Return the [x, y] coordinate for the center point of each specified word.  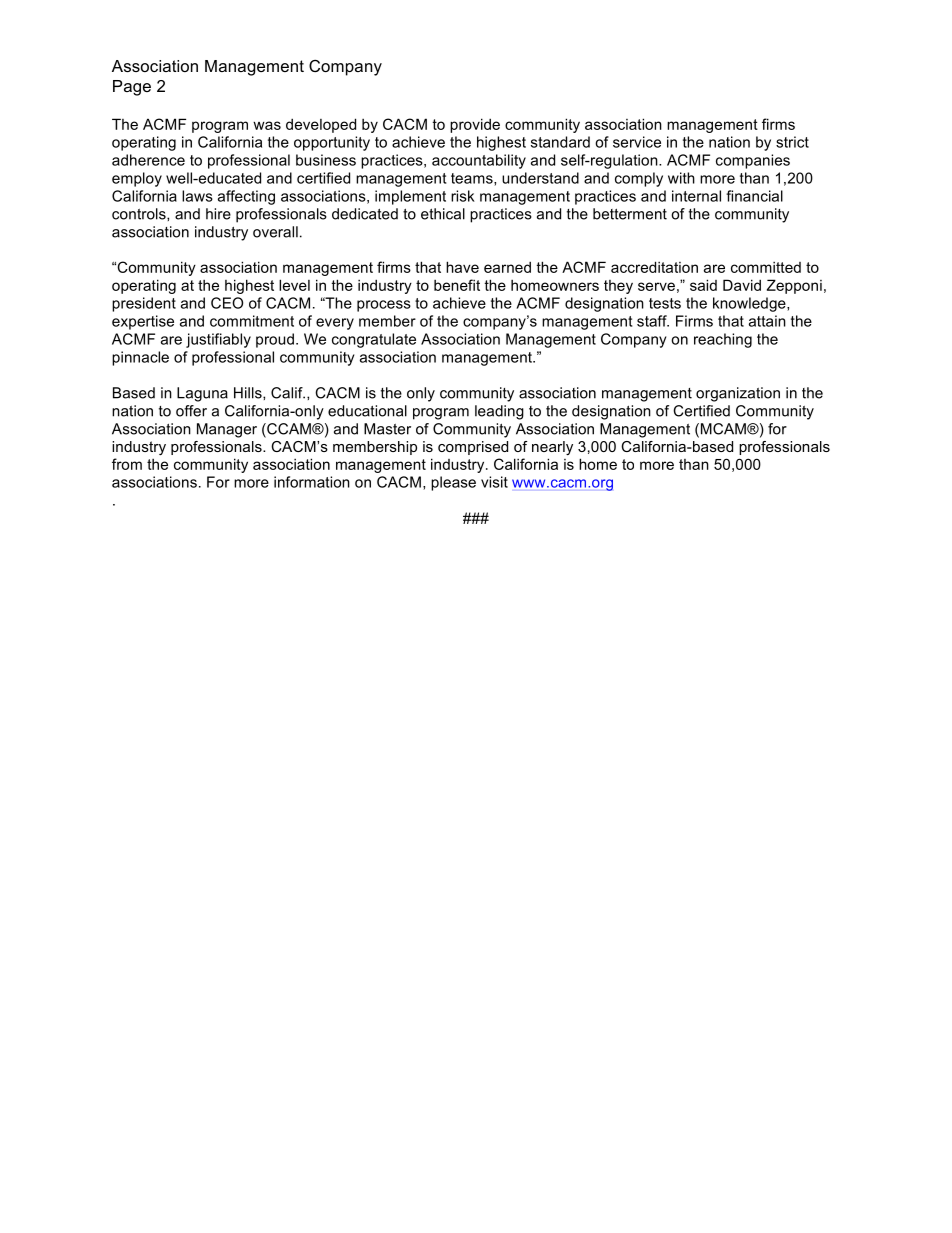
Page [132, 88]
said [703, 285]
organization [738, 394]
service [637, 142]
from [127, 464]
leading [499, 412]
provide [475, 125]
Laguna [202, 394]
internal [696, 196]
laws [197, 196]
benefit [457, 285]
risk [463, 196]
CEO [227, 303]
